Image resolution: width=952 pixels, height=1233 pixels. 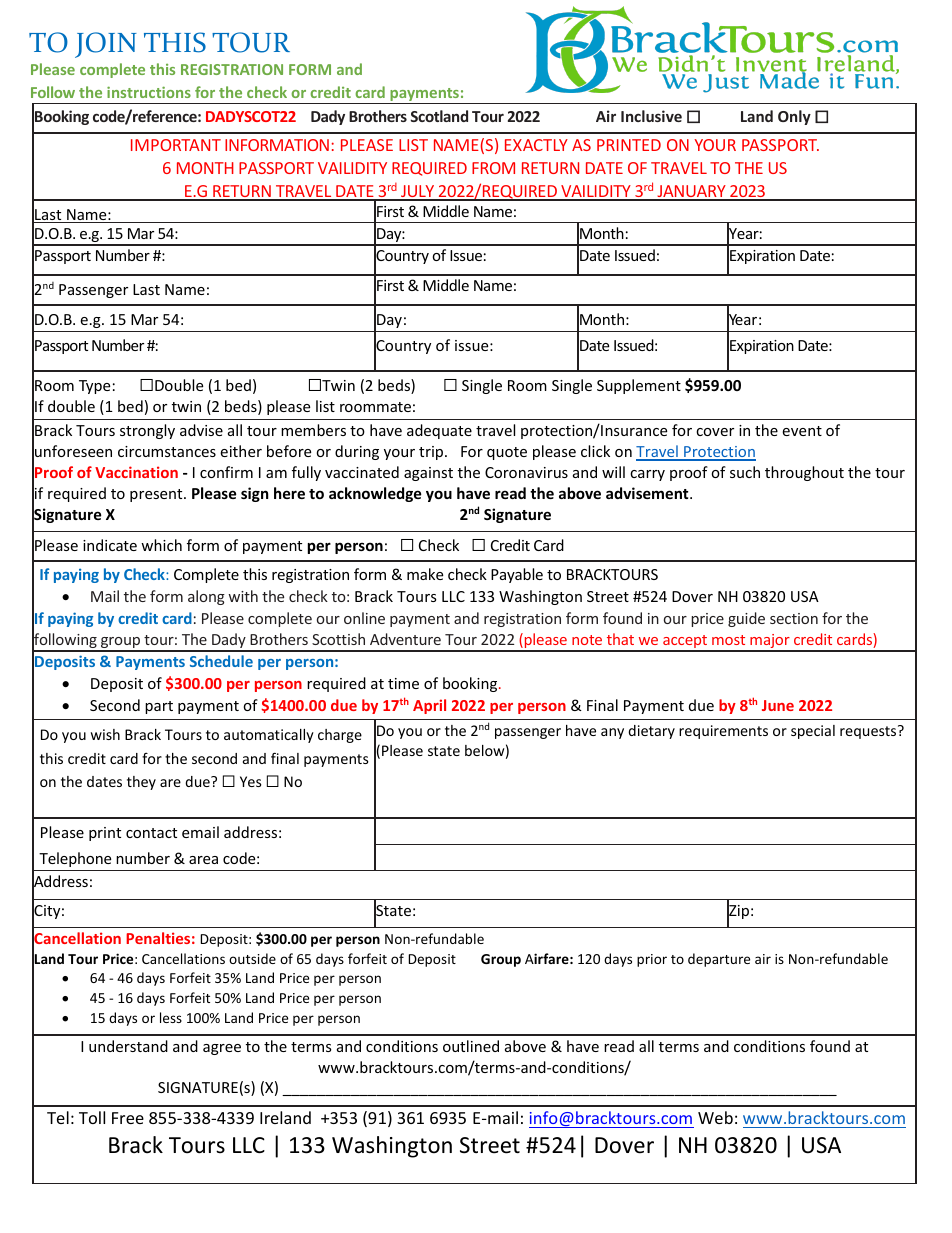 What do you see at coordinates (149, 92) in the screenshot?
I see `instructions` at bounding box center [149, 92].
